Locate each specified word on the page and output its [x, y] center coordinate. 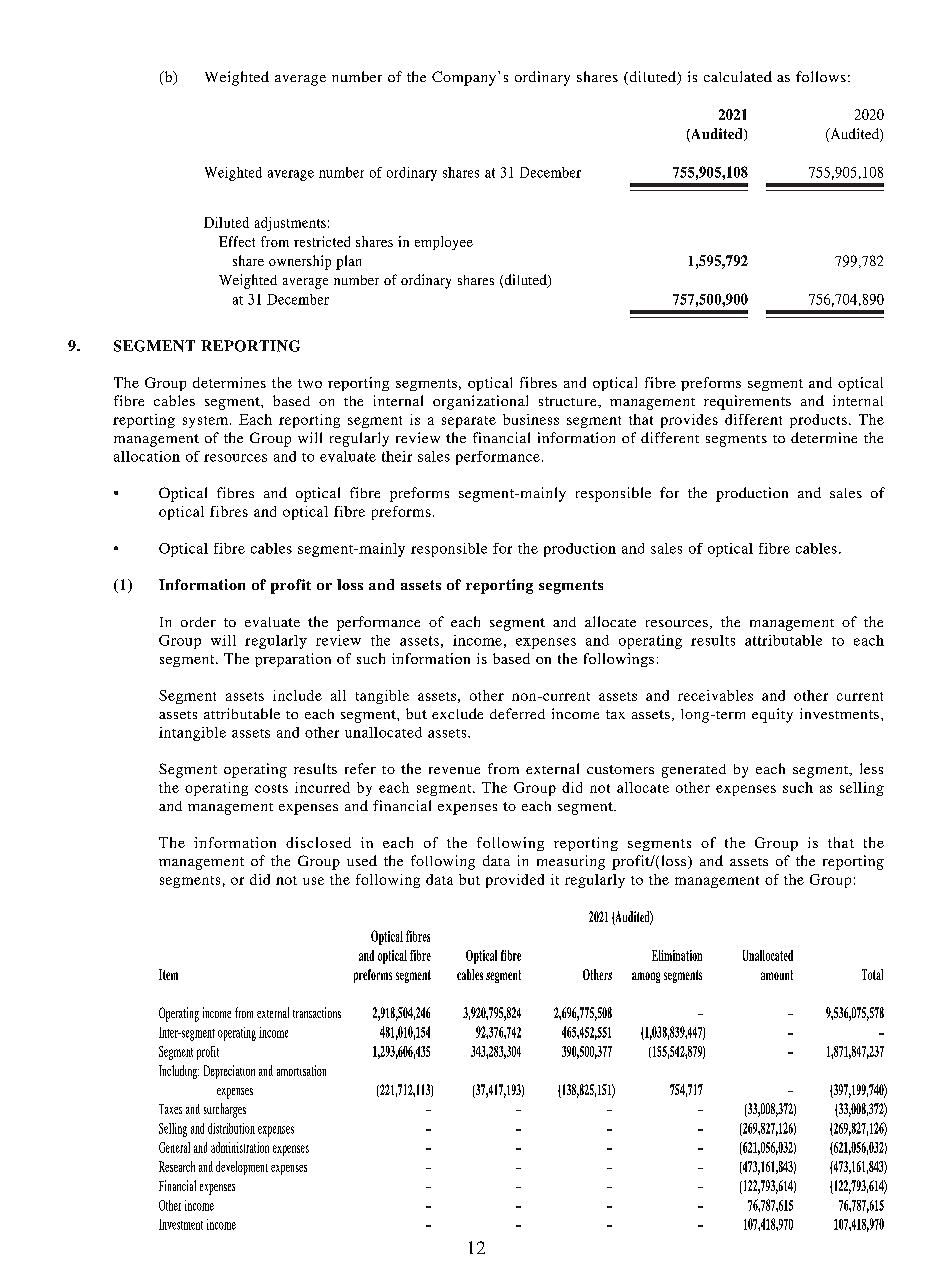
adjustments [290, 224]
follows [821, 76]
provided [515, 881]
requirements [747, 402]
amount [777, 975]
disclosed [318, 842]
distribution [231, 1128]
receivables [715, 695]
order [198, 622]
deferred [517, 713]
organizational [480, 402]
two [310, 383]
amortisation [301, 1070]
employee [444, 243]
